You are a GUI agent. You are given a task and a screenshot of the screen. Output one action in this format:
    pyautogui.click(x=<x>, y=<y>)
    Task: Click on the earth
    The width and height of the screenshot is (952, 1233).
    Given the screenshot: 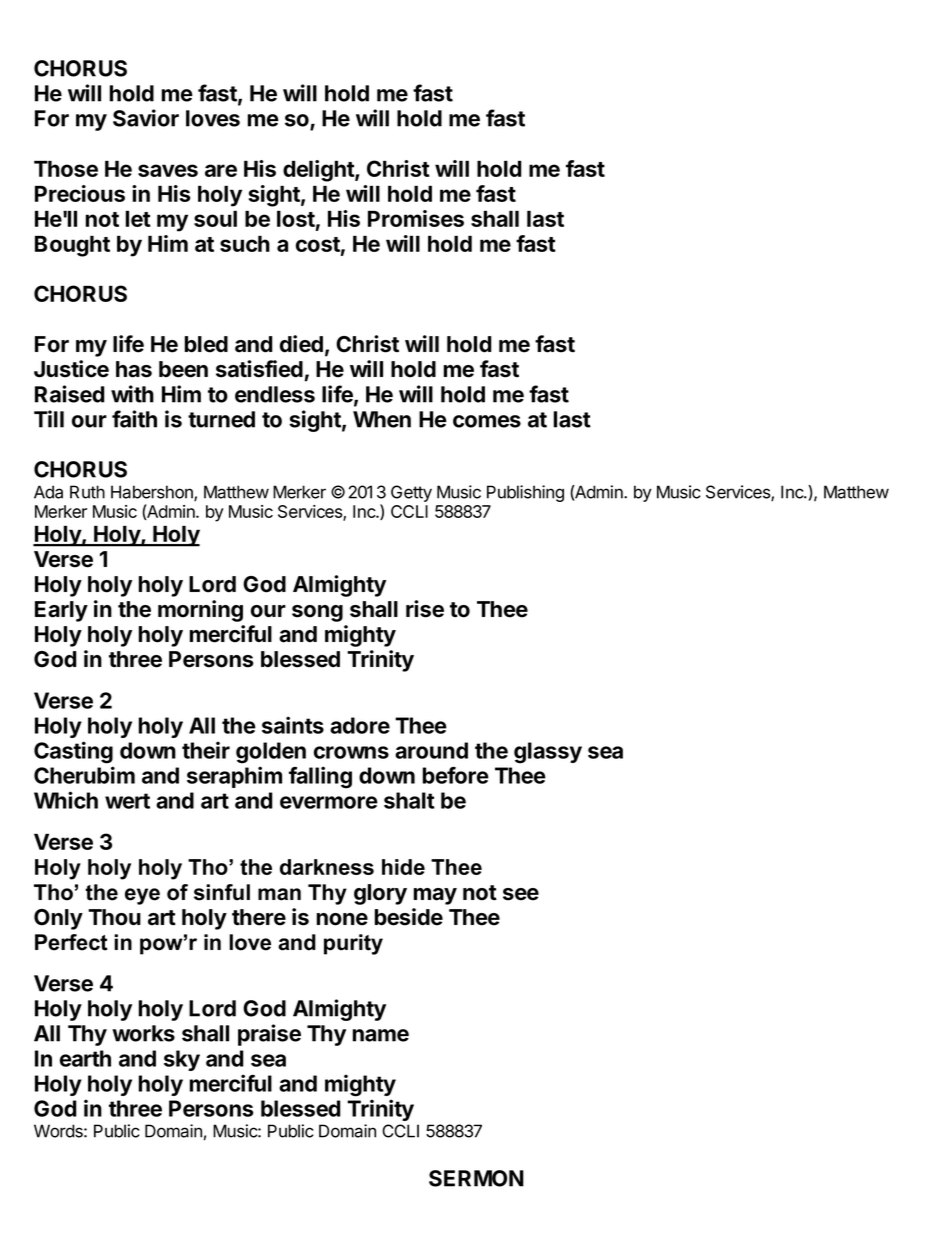 What is the action you would take?
    pyautogui.click(x=85, y=1058)
